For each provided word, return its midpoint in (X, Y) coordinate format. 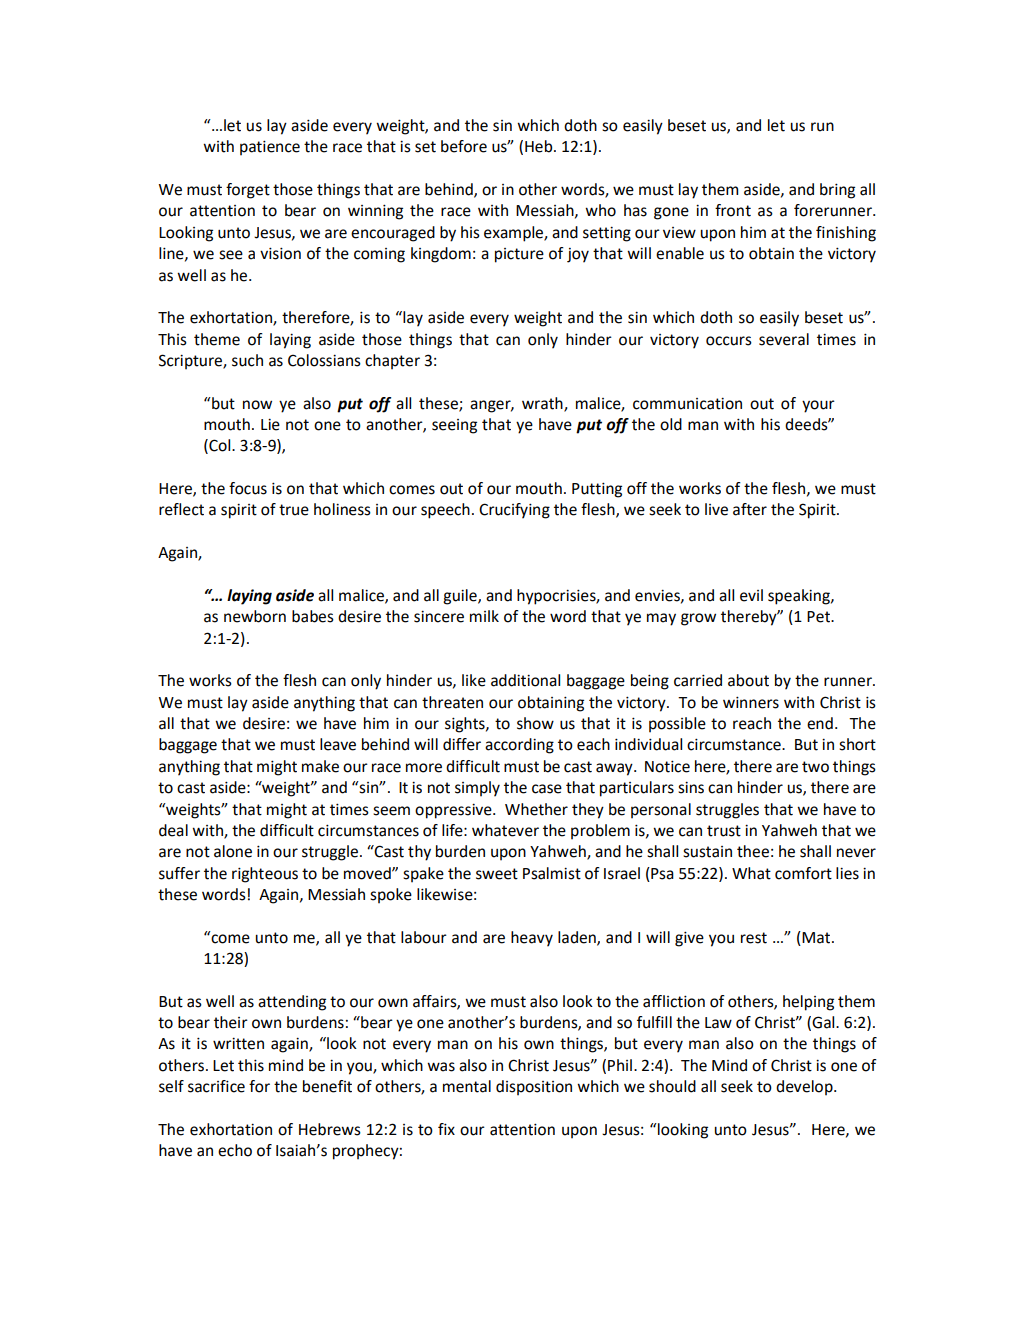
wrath (543, 404)
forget (248, 191)
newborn (255, 616)
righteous (265, 875)
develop (805, 1088)
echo (235, 1150)
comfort (803, 873)
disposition (534, 1088)
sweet (497, 874)
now (257, 405)
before (464, 146)
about (748, 680)
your (818, 406)
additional (525, 680)
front (733, 210)
